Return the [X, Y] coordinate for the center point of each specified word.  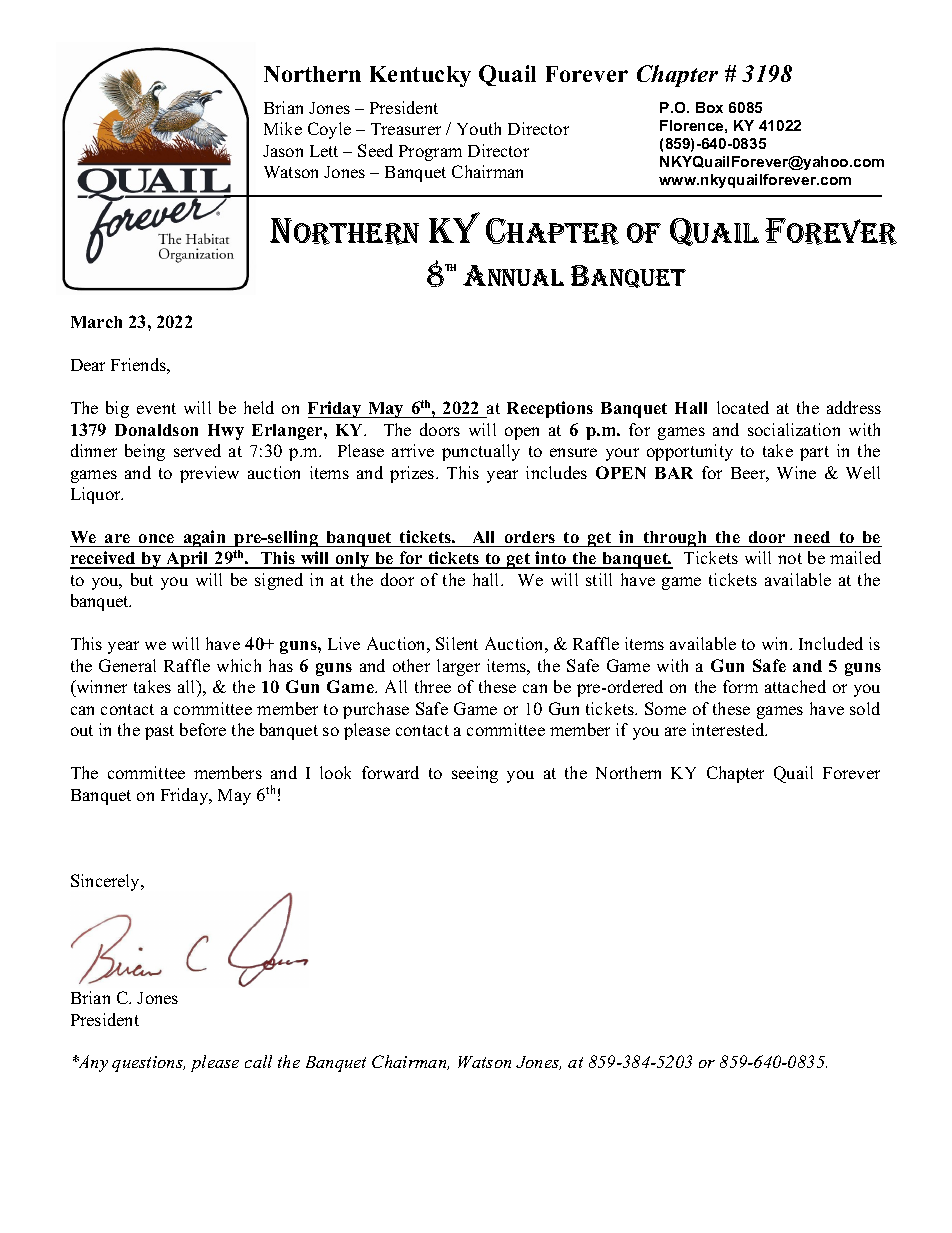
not [790, 558]
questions [148, 1064]
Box [709, 107]
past [159, 732]
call [258, 1061]
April [188, 560]
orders [530, 537]
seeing [475, 774]
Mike [283, 128]
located [743, 407]
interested [729, 729]
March [96, 322]
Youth [479, 128]
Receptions [550, 409]
